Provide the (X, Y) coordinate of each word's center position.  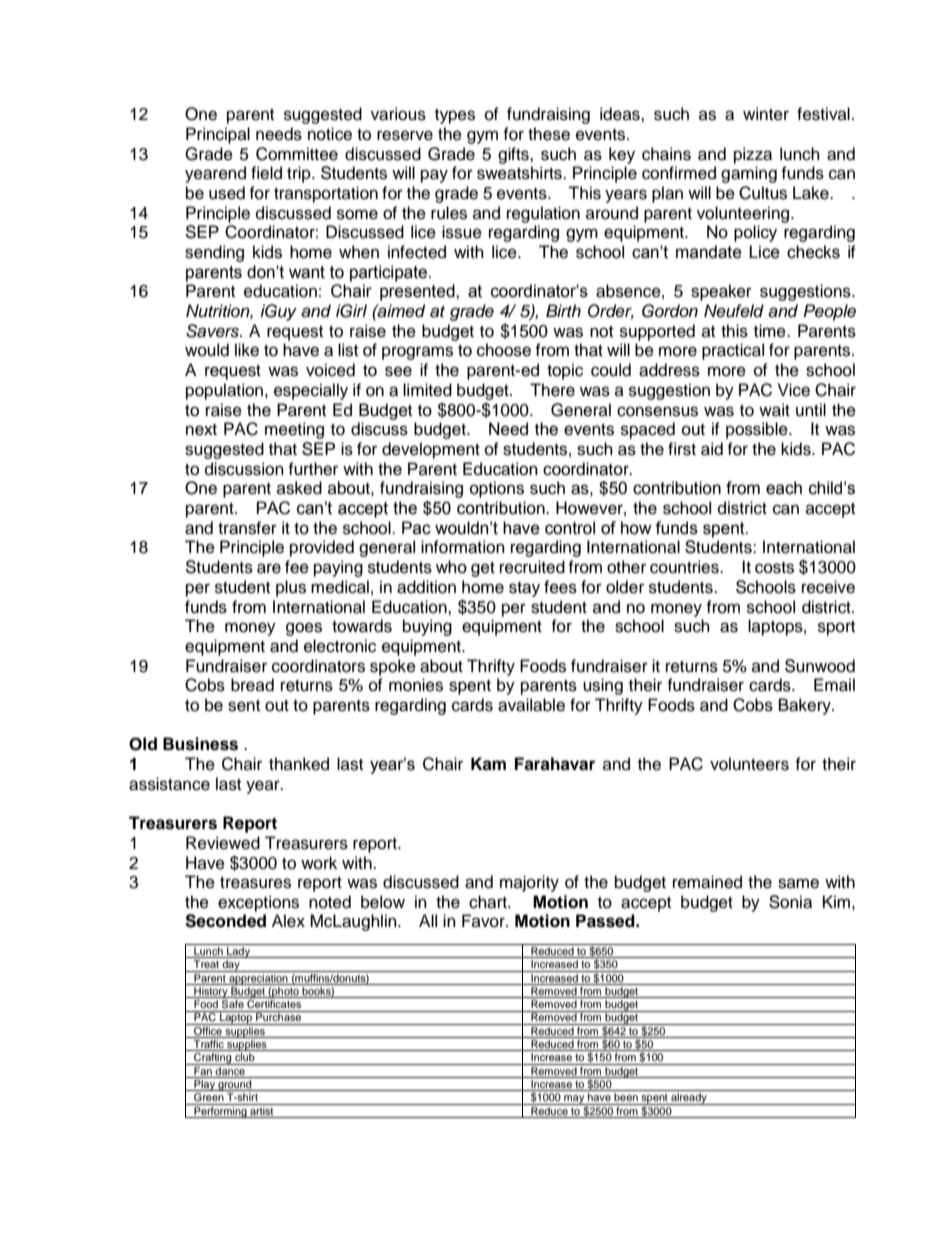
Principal (218, 135)
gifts (514, 155)
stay (524, 589)
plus (291, 588)
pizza (753, 155)
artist (262, 1109)
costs (774, 568)
